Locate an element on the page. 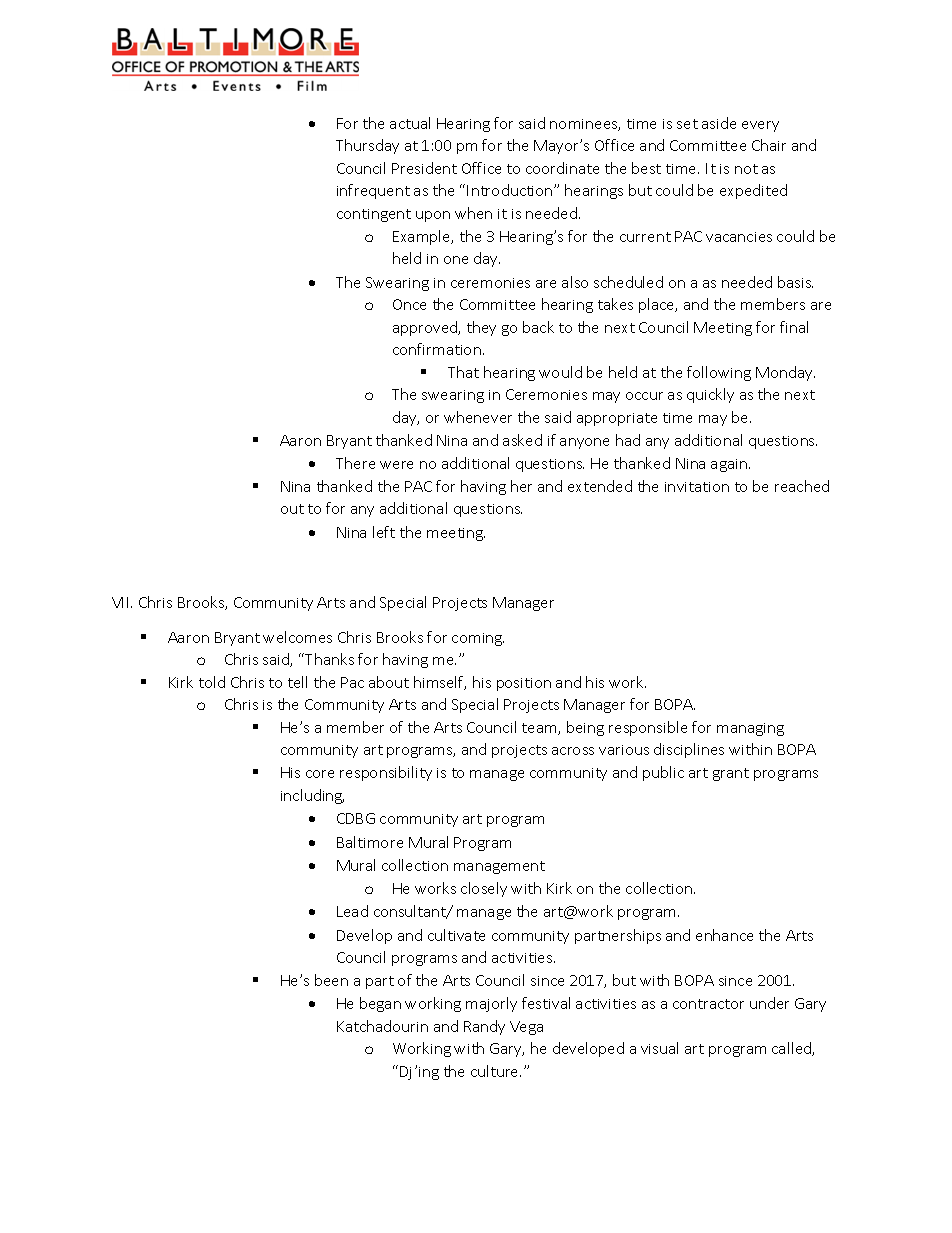 The image size is (952, 1233). VII is located at coordinates (120, 602).
